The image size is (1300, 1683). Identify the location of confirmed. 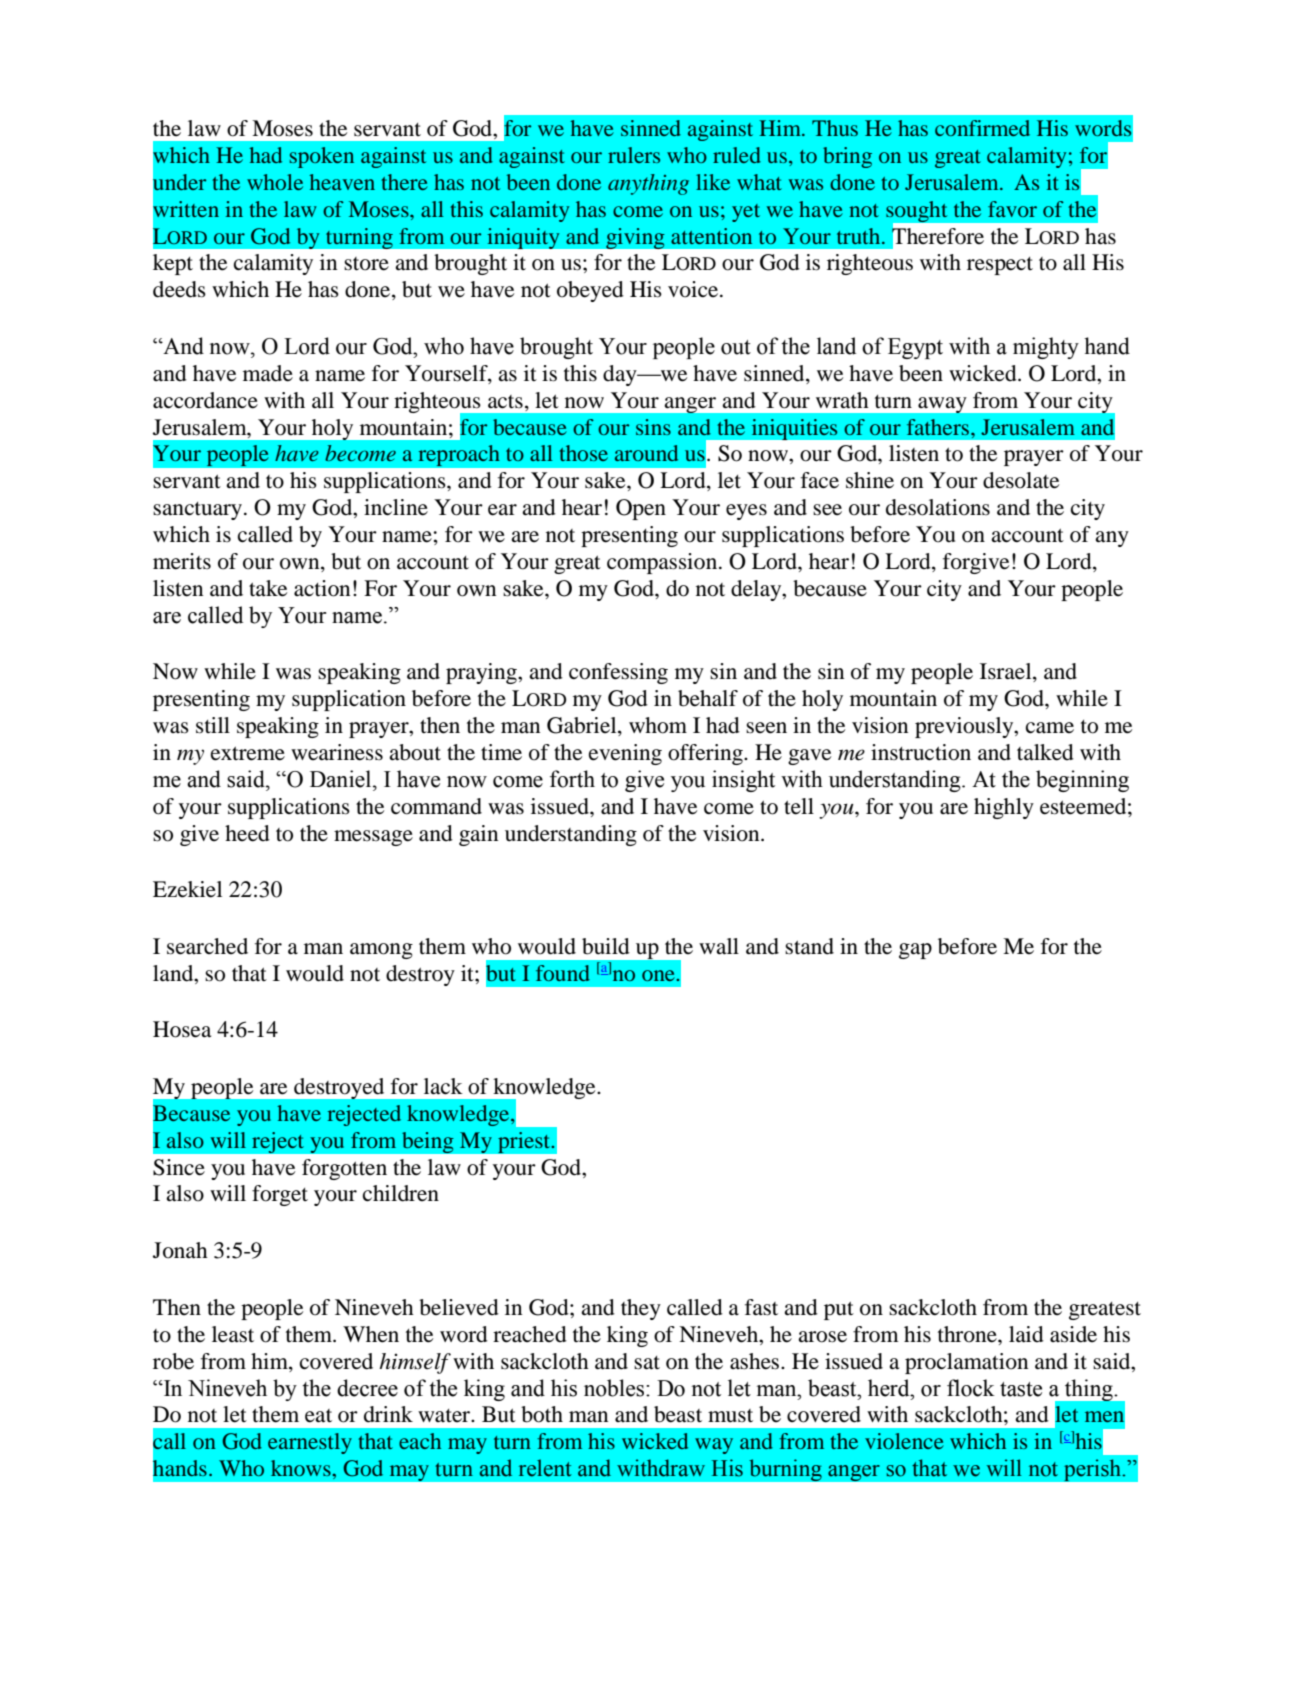
(982, 128).
